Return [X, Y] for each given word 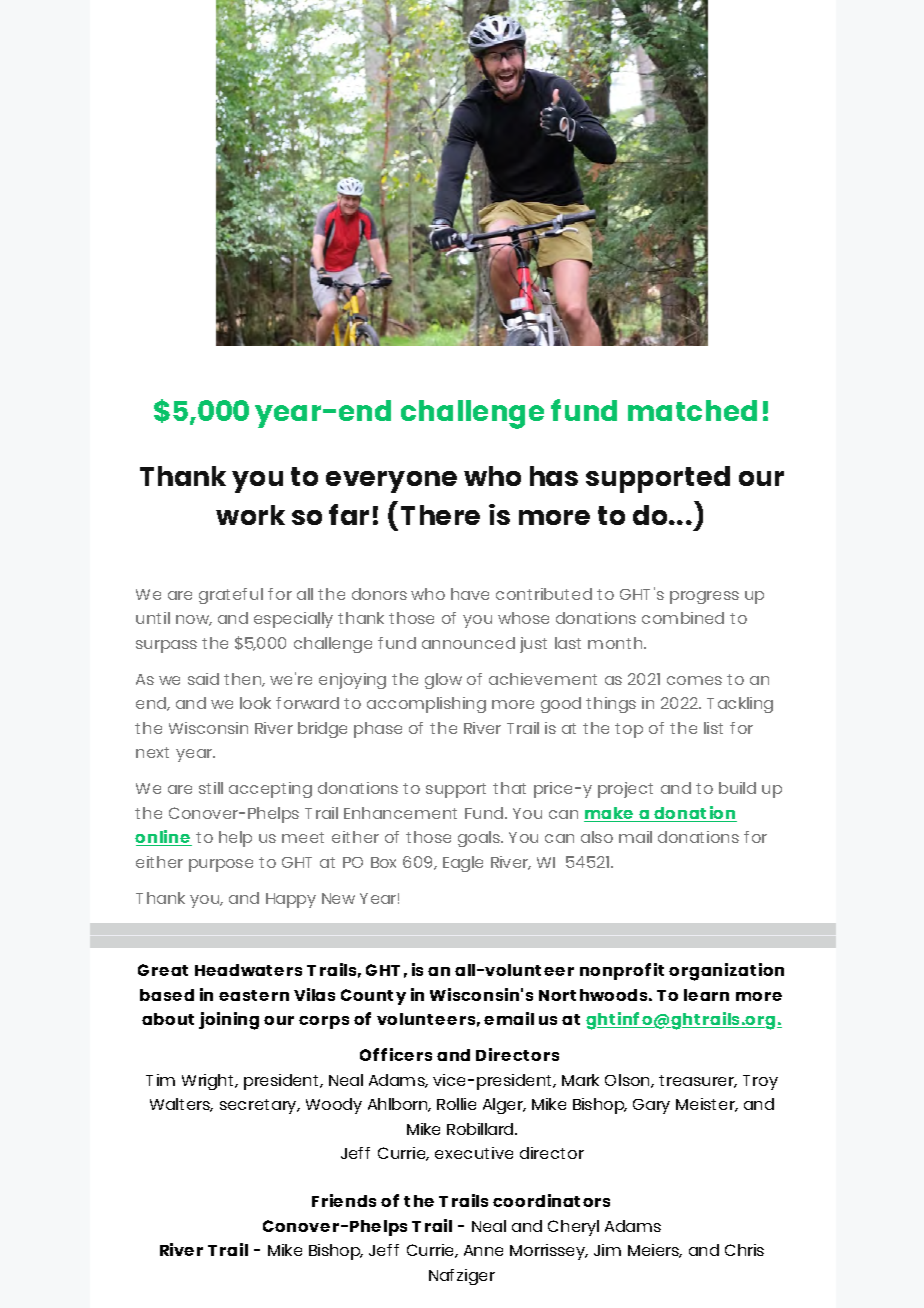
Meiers [655, 1251]
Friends [344, 1200]
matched [692, 410]
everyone [391, 482]
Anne [483, 1250]
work [250, 515]
